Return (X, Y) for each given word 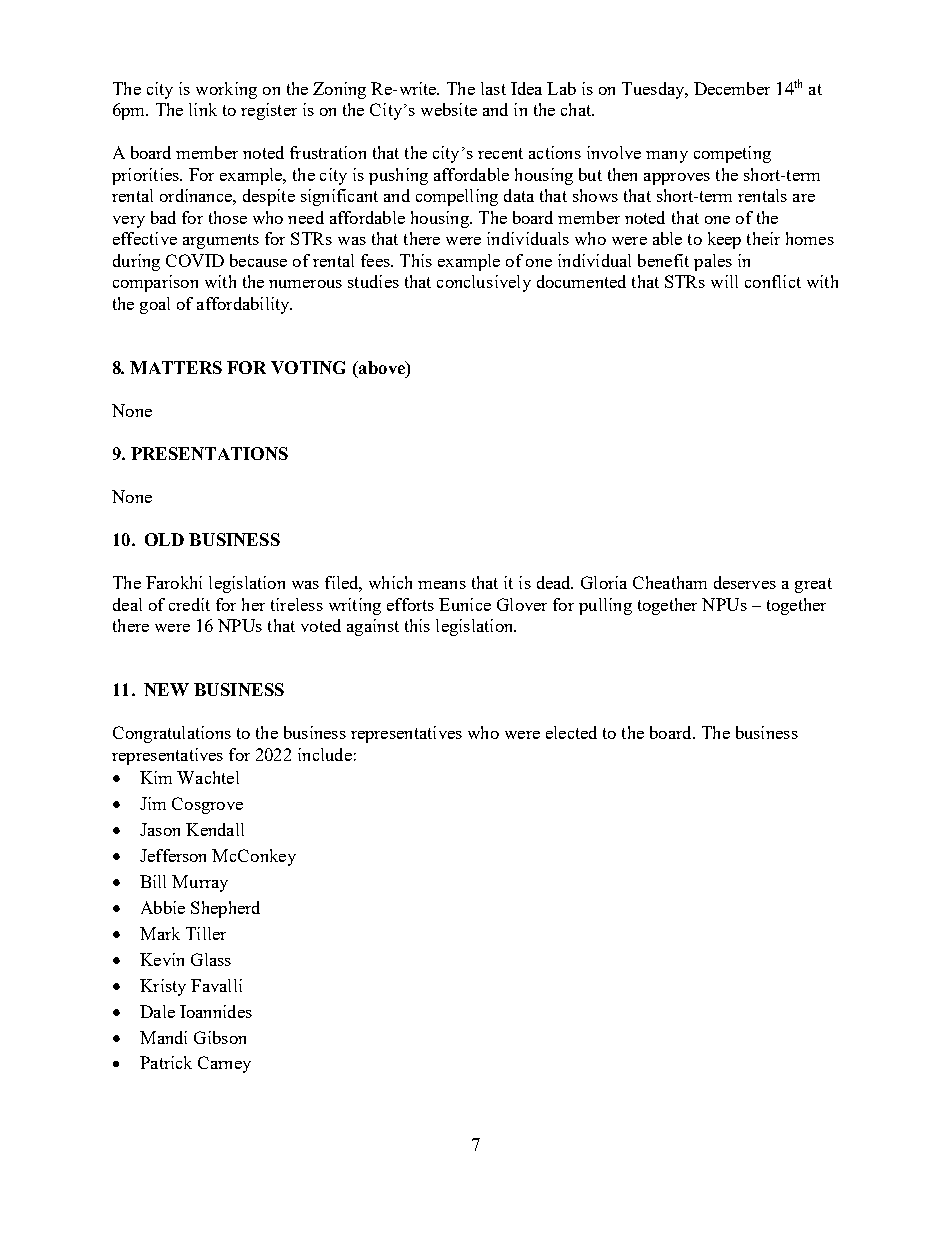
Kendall (215, 829)
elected (571, 732)
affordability (244, 305)
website (449, 109)
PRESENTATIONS (209, 453)
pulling (605, 606)
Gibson (220, 1037)
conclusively (484, 283)
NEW (166, 689)
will (724, 281)
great (813, 585)
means (442, 585)
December (732, 88)
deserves (745, 582)
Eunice (465, 604)
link (203, 109)
